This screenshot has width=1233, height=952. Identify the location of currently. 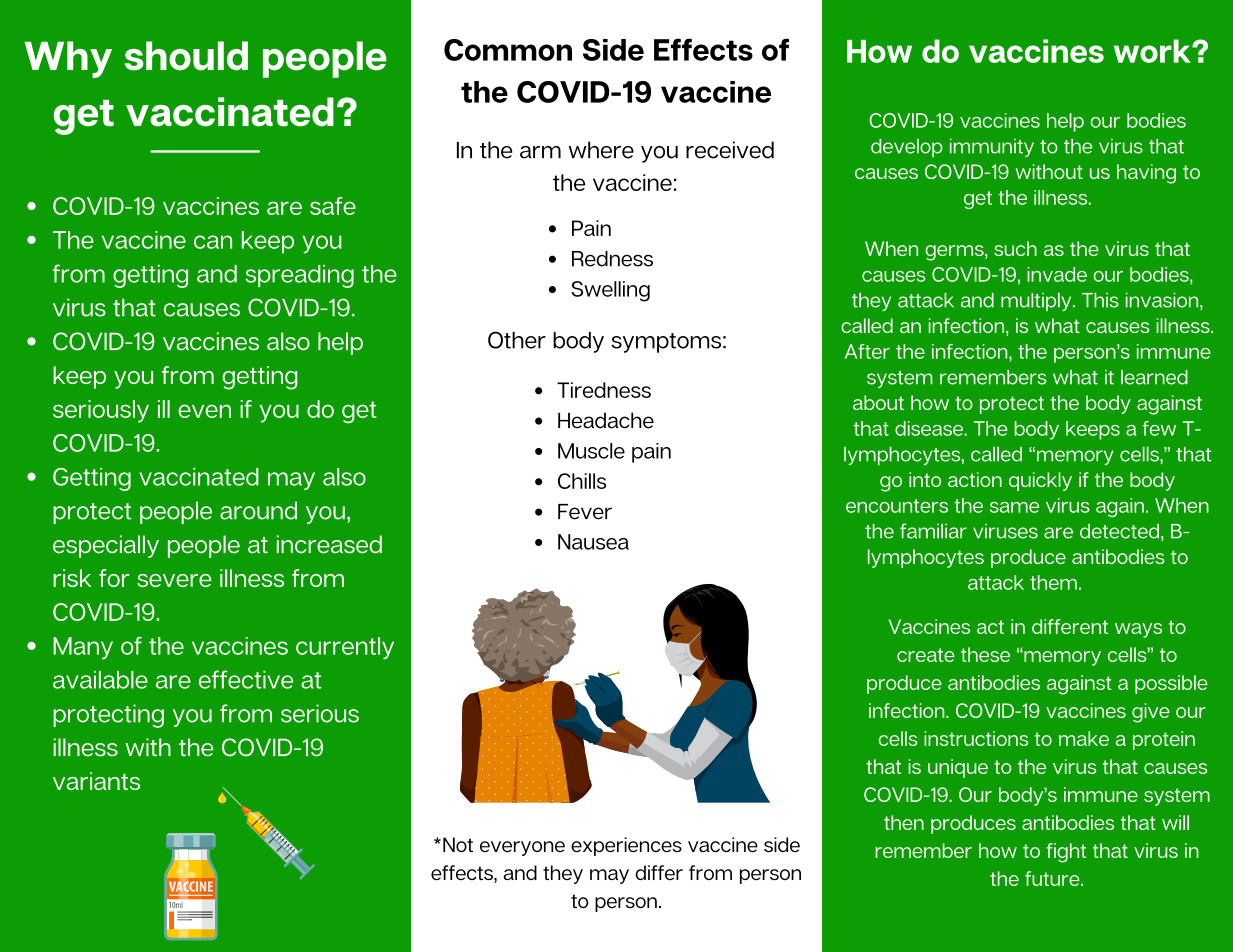
(345, 648).
